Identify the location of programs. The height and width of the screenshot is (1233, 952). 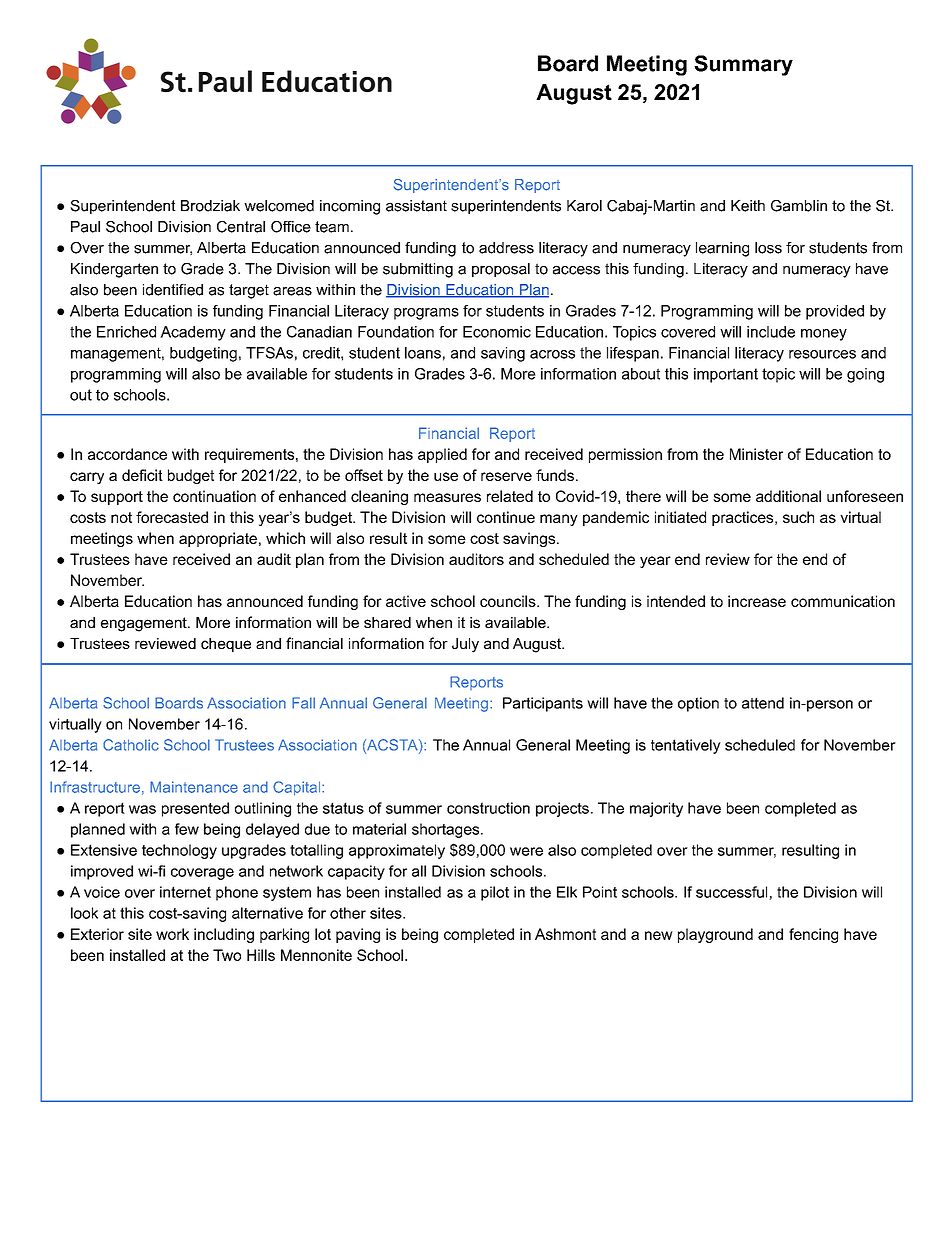
(426, 314).
